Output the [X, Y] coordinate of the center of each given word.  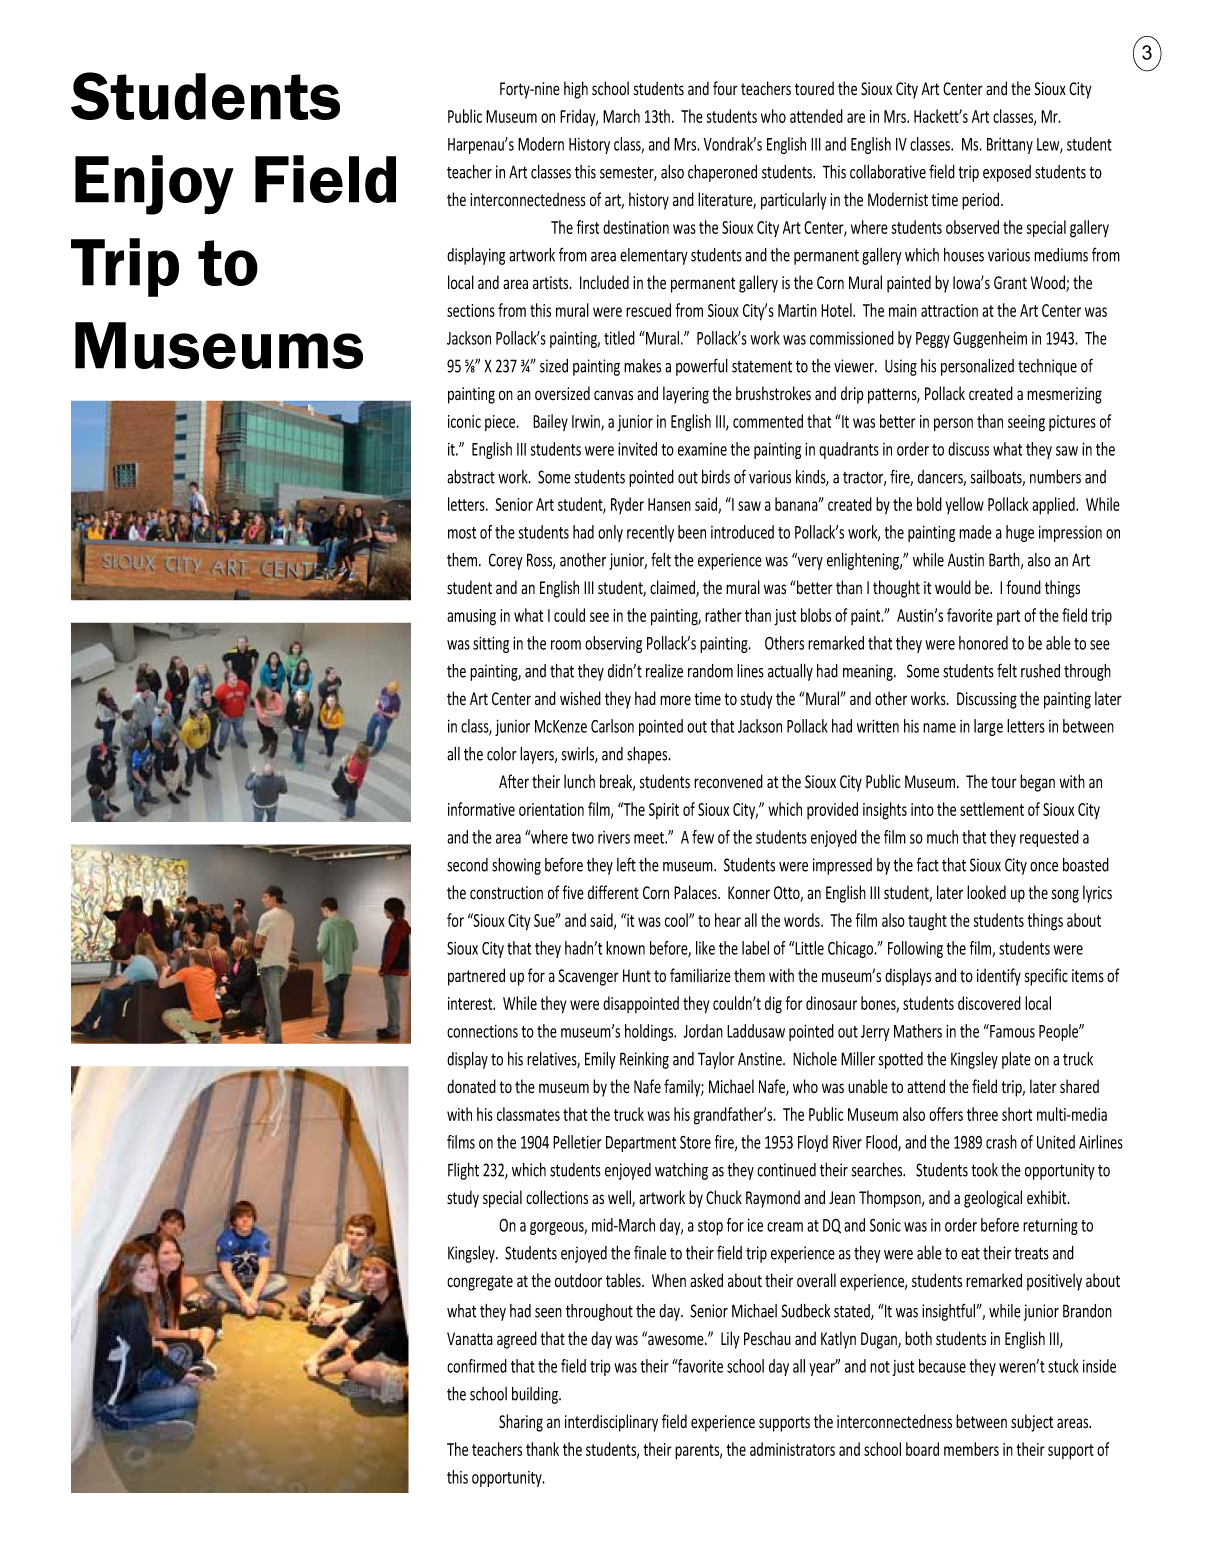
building [536, 1395]
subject [1032, 1423]
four [725, 88]
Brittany [1010, 146]
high [576, 90]
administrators [792, 1449]
